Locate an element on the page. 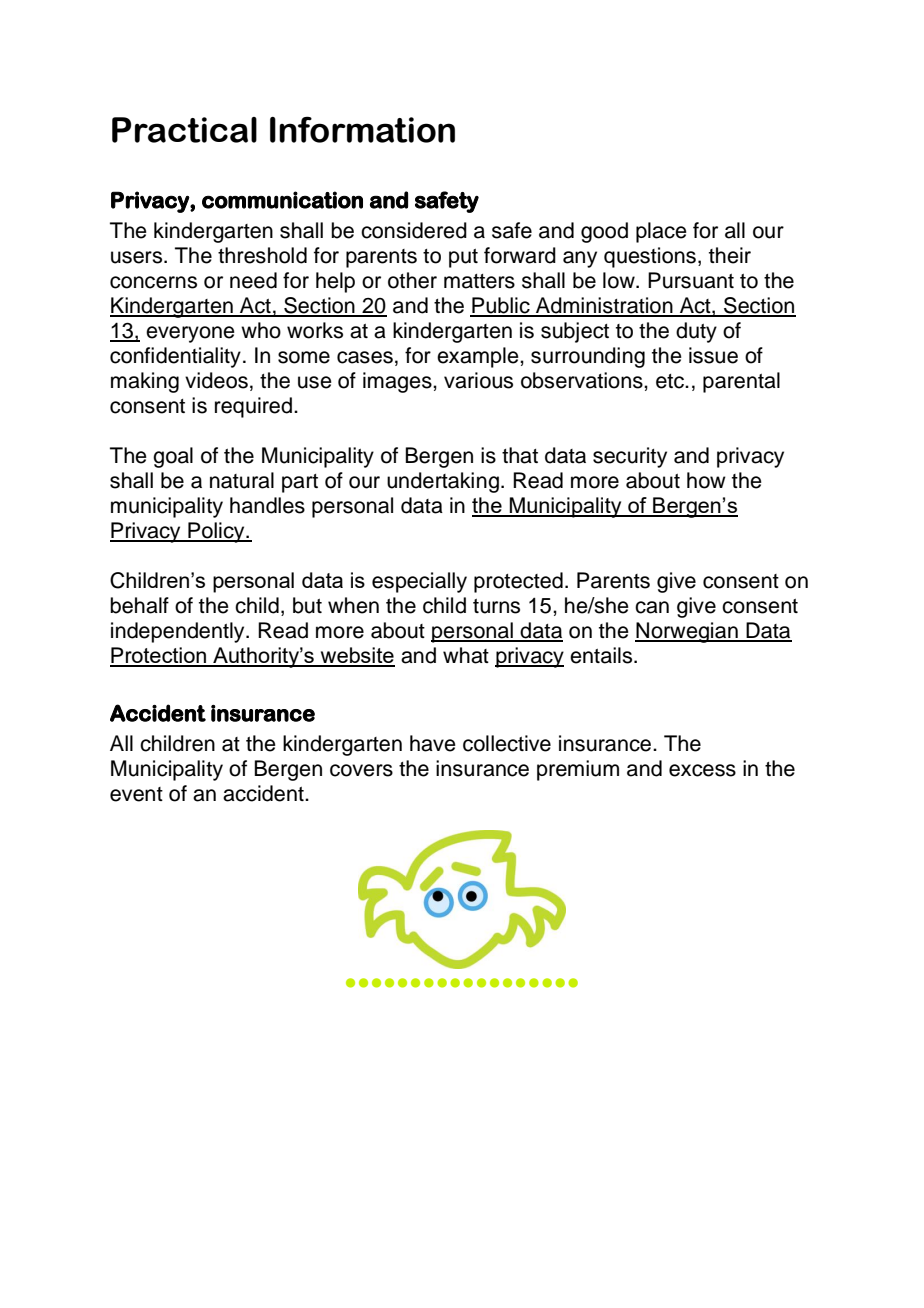 The height and width of the image is (1308, 924). need is located at coordinates (253, 280).
